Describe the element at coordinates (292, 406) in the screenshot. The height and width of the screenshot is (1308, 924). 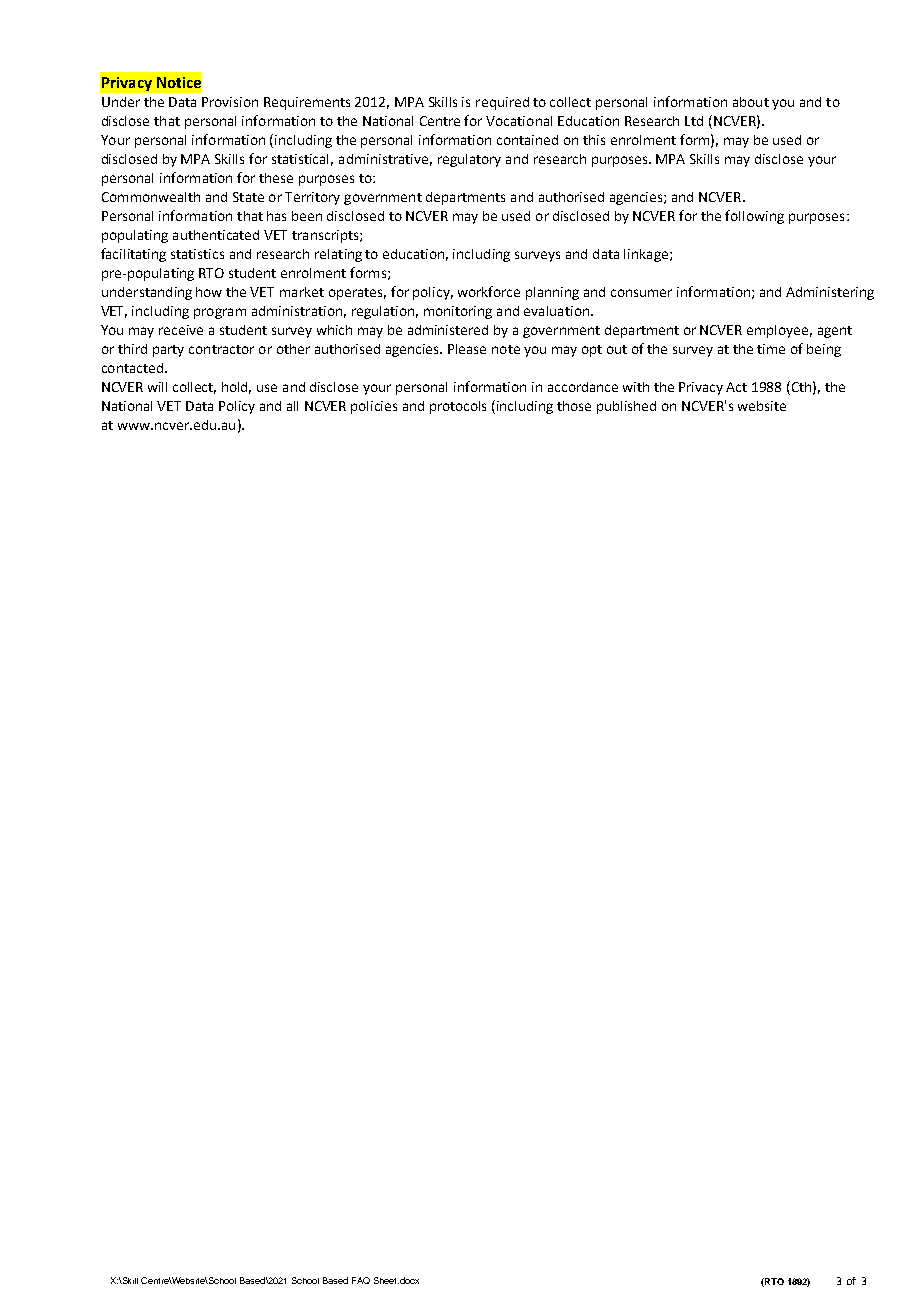
I see `all` at that location.
